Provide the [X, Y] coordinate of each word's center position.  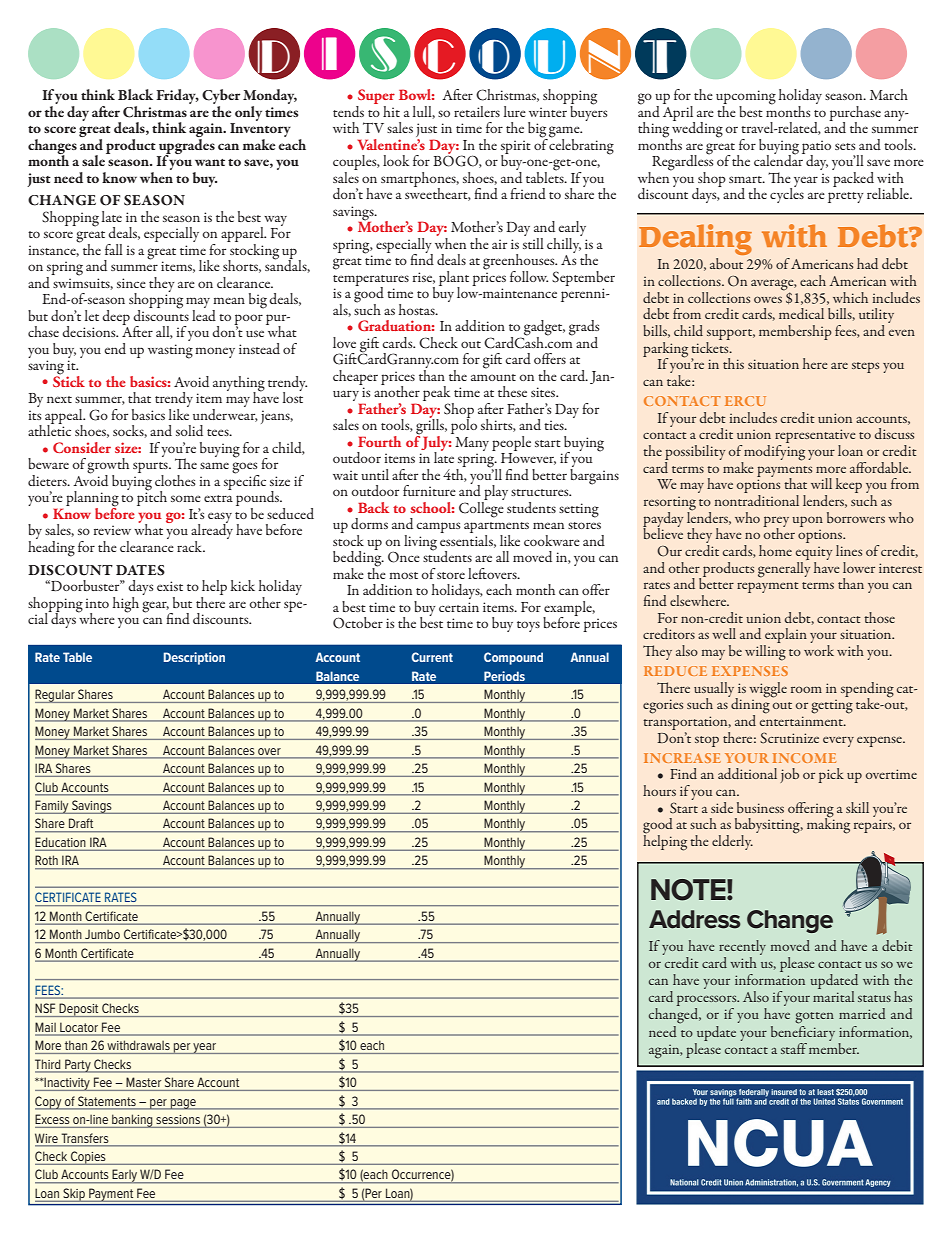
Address [695, 919]
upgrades [187, 146]
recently [742, 947]
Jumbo [102, 934]
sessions [178, 1119]
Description [194, 658]
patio [816, 148]
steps [865, 367]
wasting [170, 351]
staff [794, 1048]
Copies [88, 1158]
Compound [513, 658]
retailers [477, 111]
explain [785, 637]
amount [493, 377]
